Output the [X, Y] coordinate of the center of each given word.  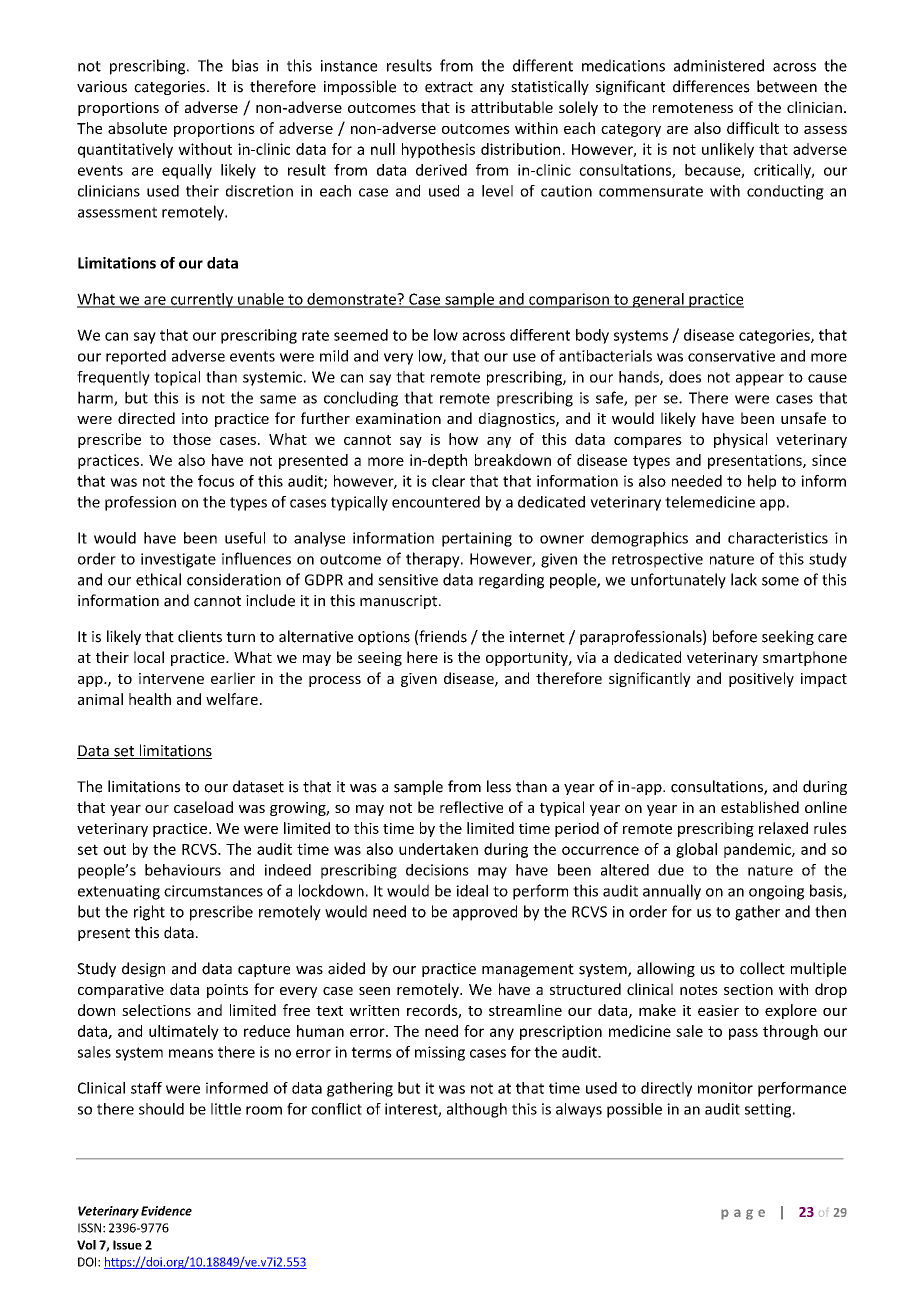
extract [449, 87]
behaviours [183, 870]
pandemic [758, 850]
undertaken [438, 849]
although [477, 1110]
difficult [753, 128]
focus [216, 481]
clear [448, 481]
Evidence [166, 1211]
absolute [137, 128]
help [762, 482]
